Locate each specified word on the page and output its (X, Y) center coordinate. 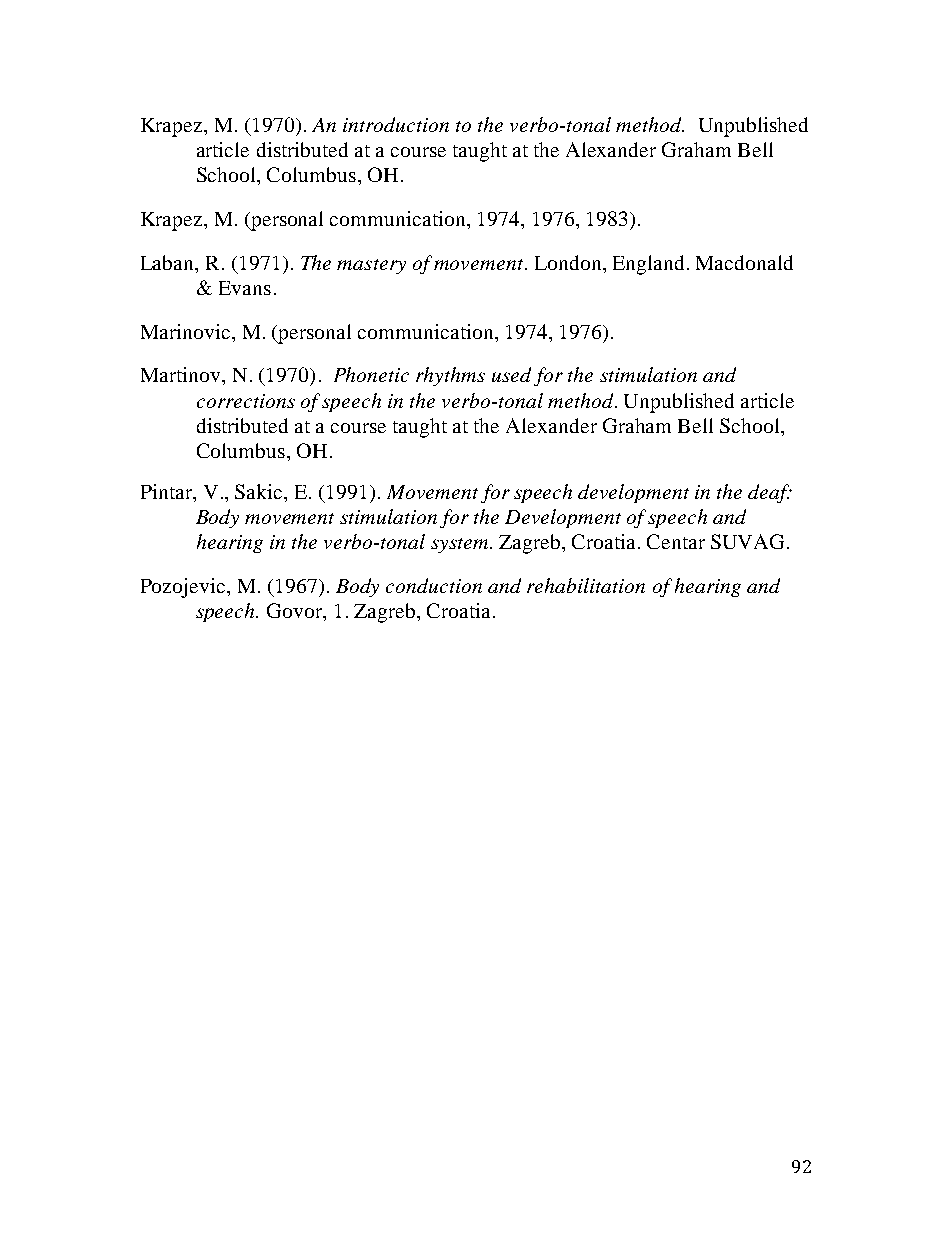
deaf (770, 493)
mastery (371, 266)
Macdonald (744, 262)
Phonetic (371, 374)
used (511, 374)
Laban (169, 262)
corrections (246, 401)
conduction (434, 585)
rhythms (450, 376)
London (569, 262)
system (461, 545)
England (648, 265)
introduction (396, 124)
